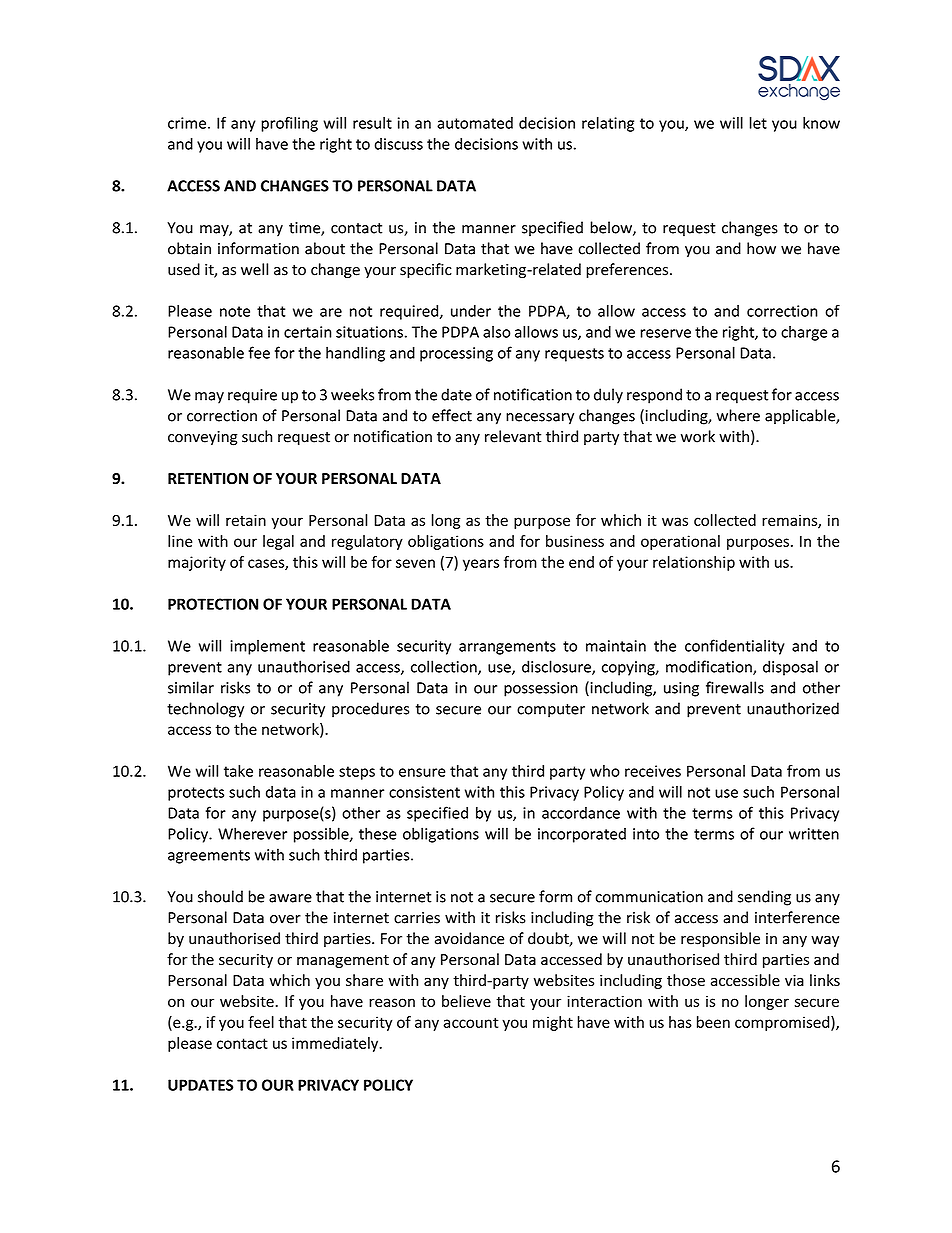  I want to click on profiling, so click(289, 124).
